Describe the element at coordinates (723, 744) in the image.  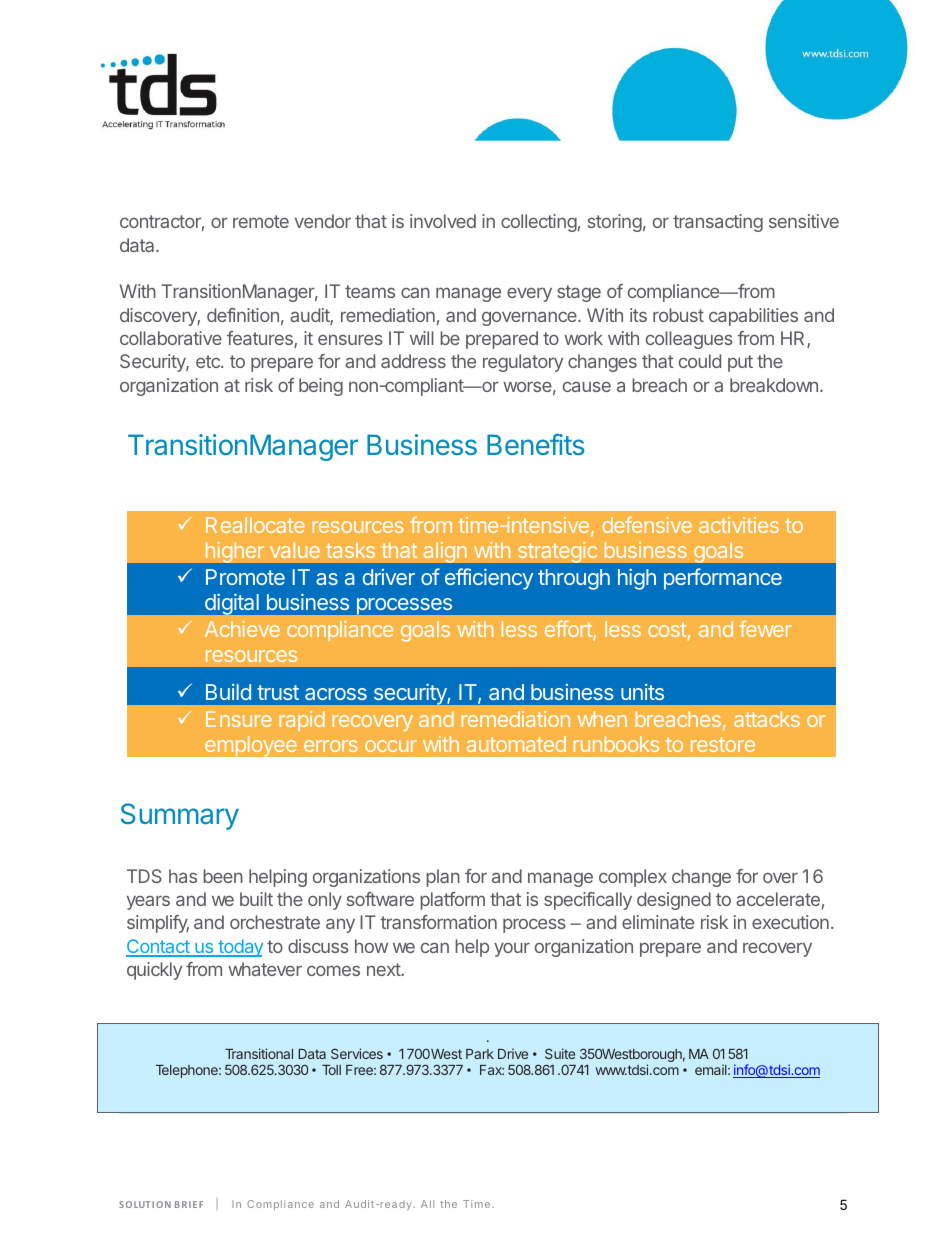
I see `restore` at that location.
